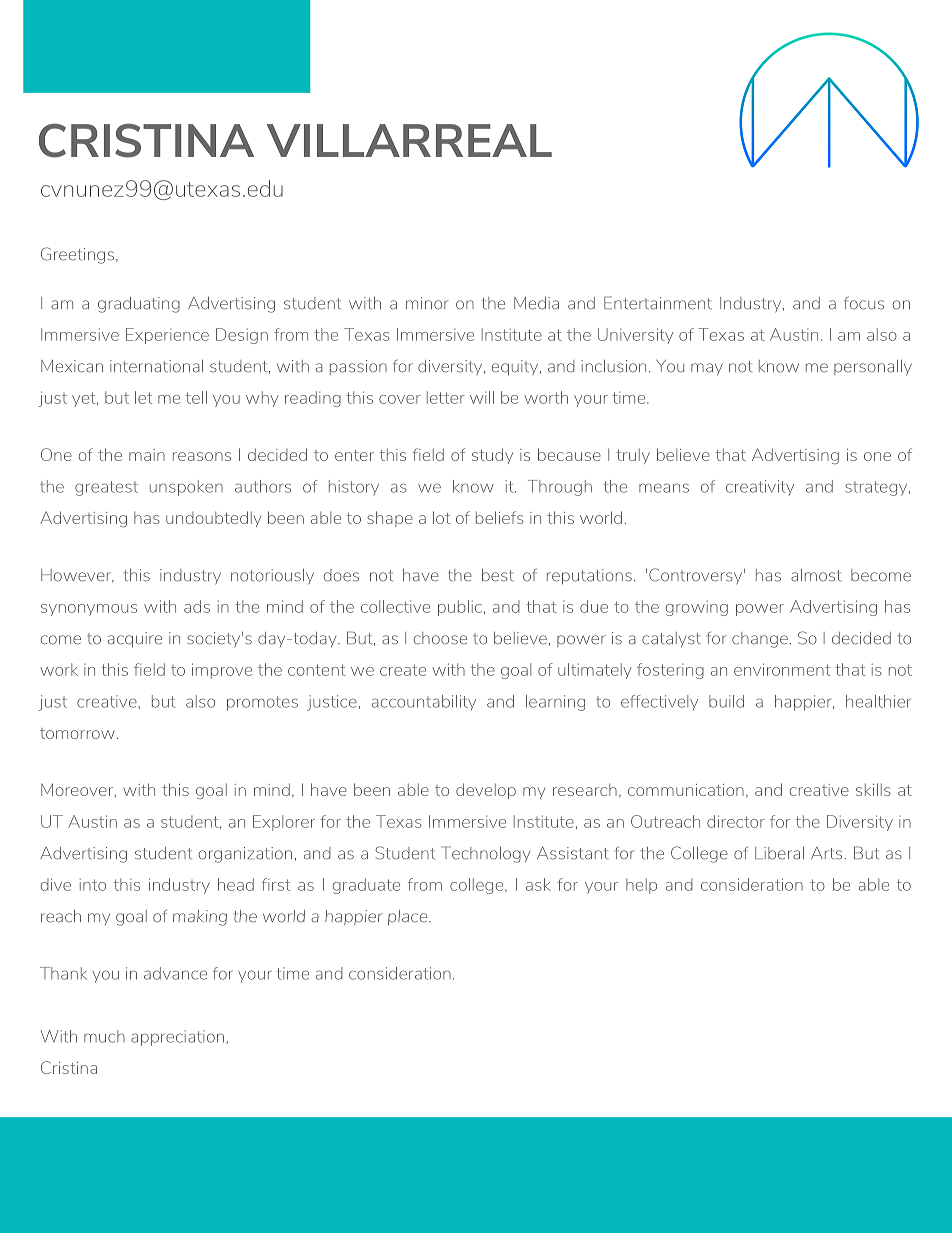 The image size is (952, 1233). What do you see at coordinates (441, 517) in the screenshot?
I see `lot` at bounding box center [441, 517].
